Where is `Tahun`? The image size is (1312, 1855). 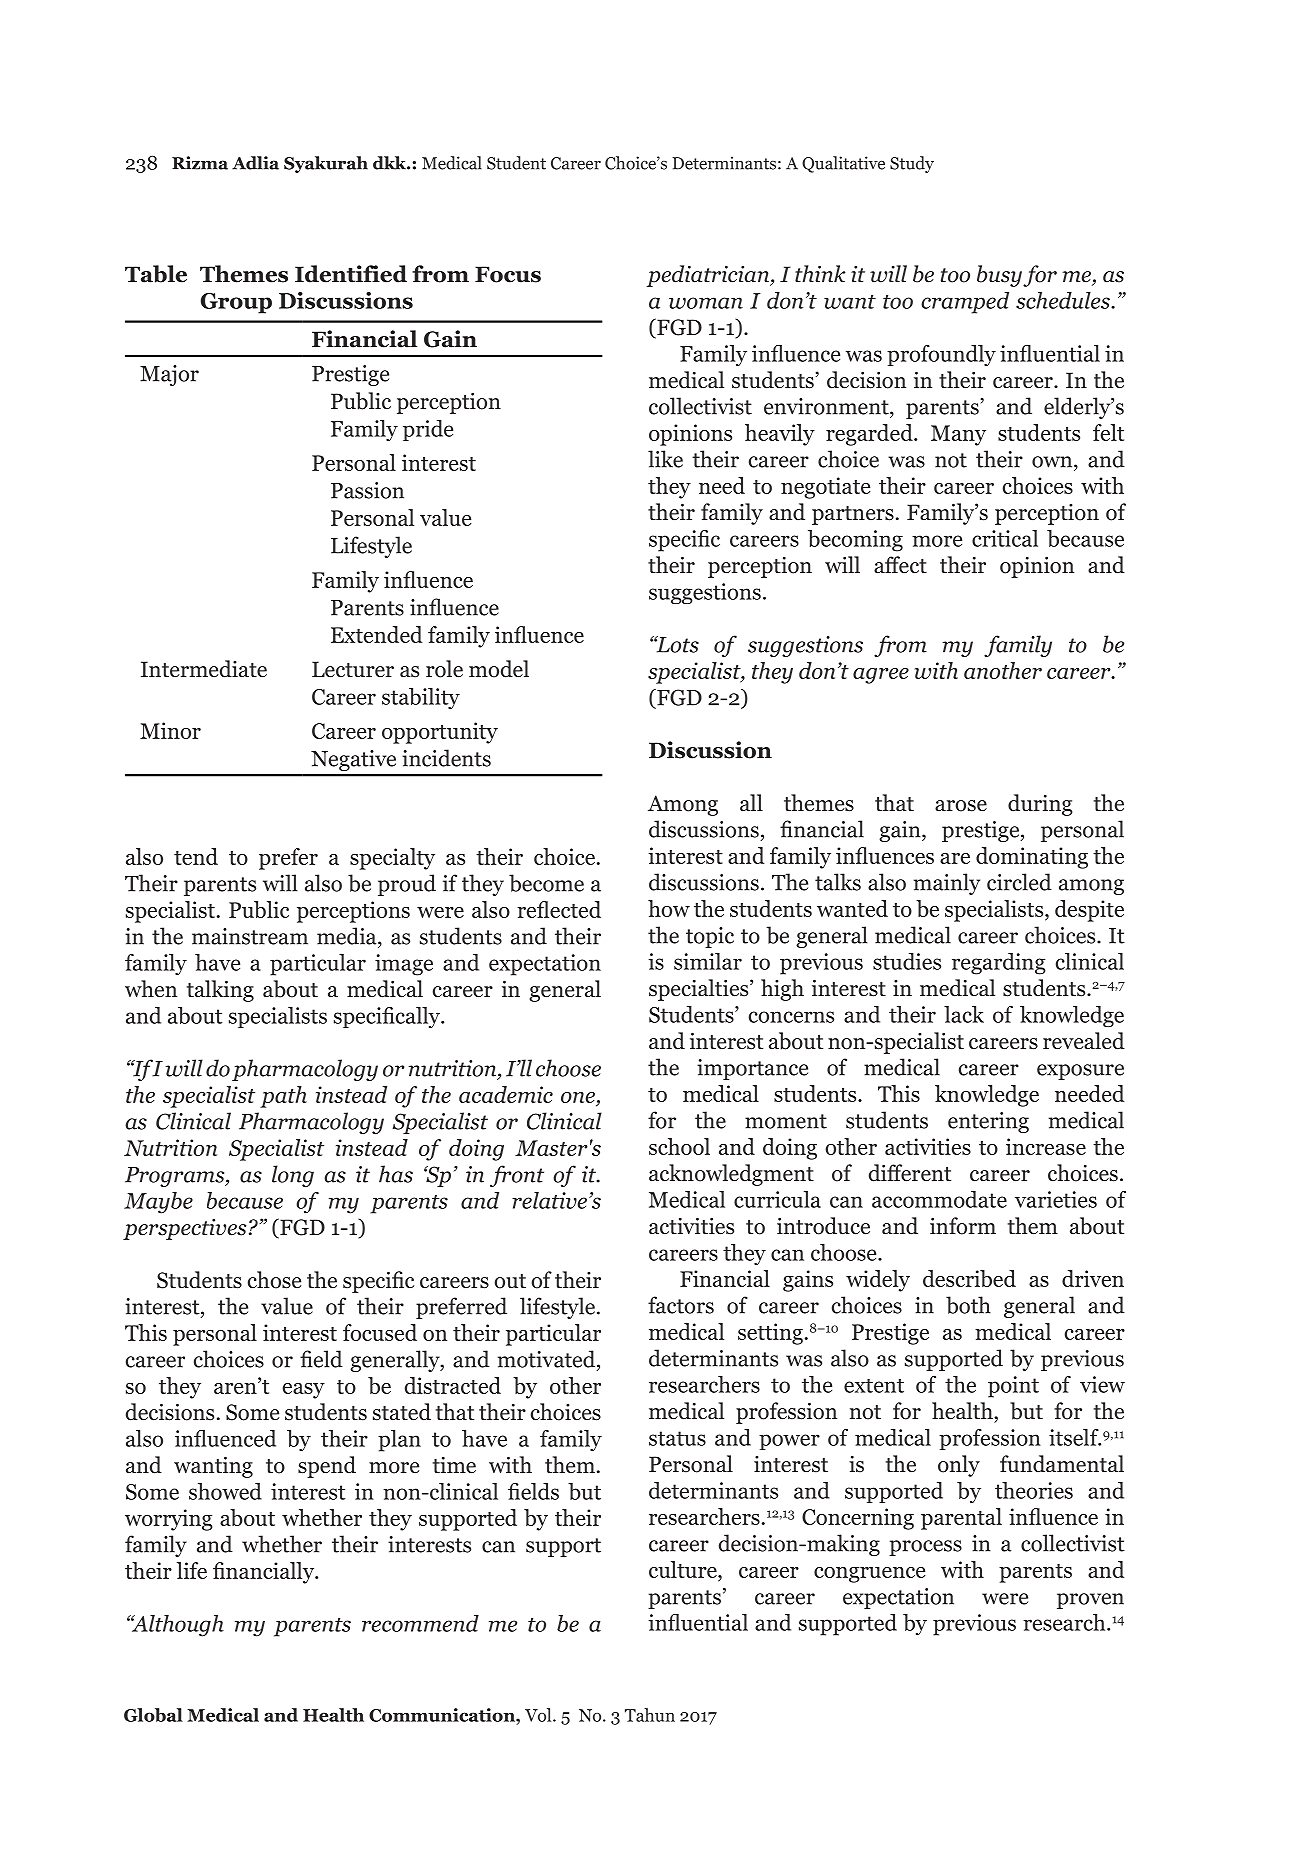 Tahun is located at coordinates (650, 1715).
